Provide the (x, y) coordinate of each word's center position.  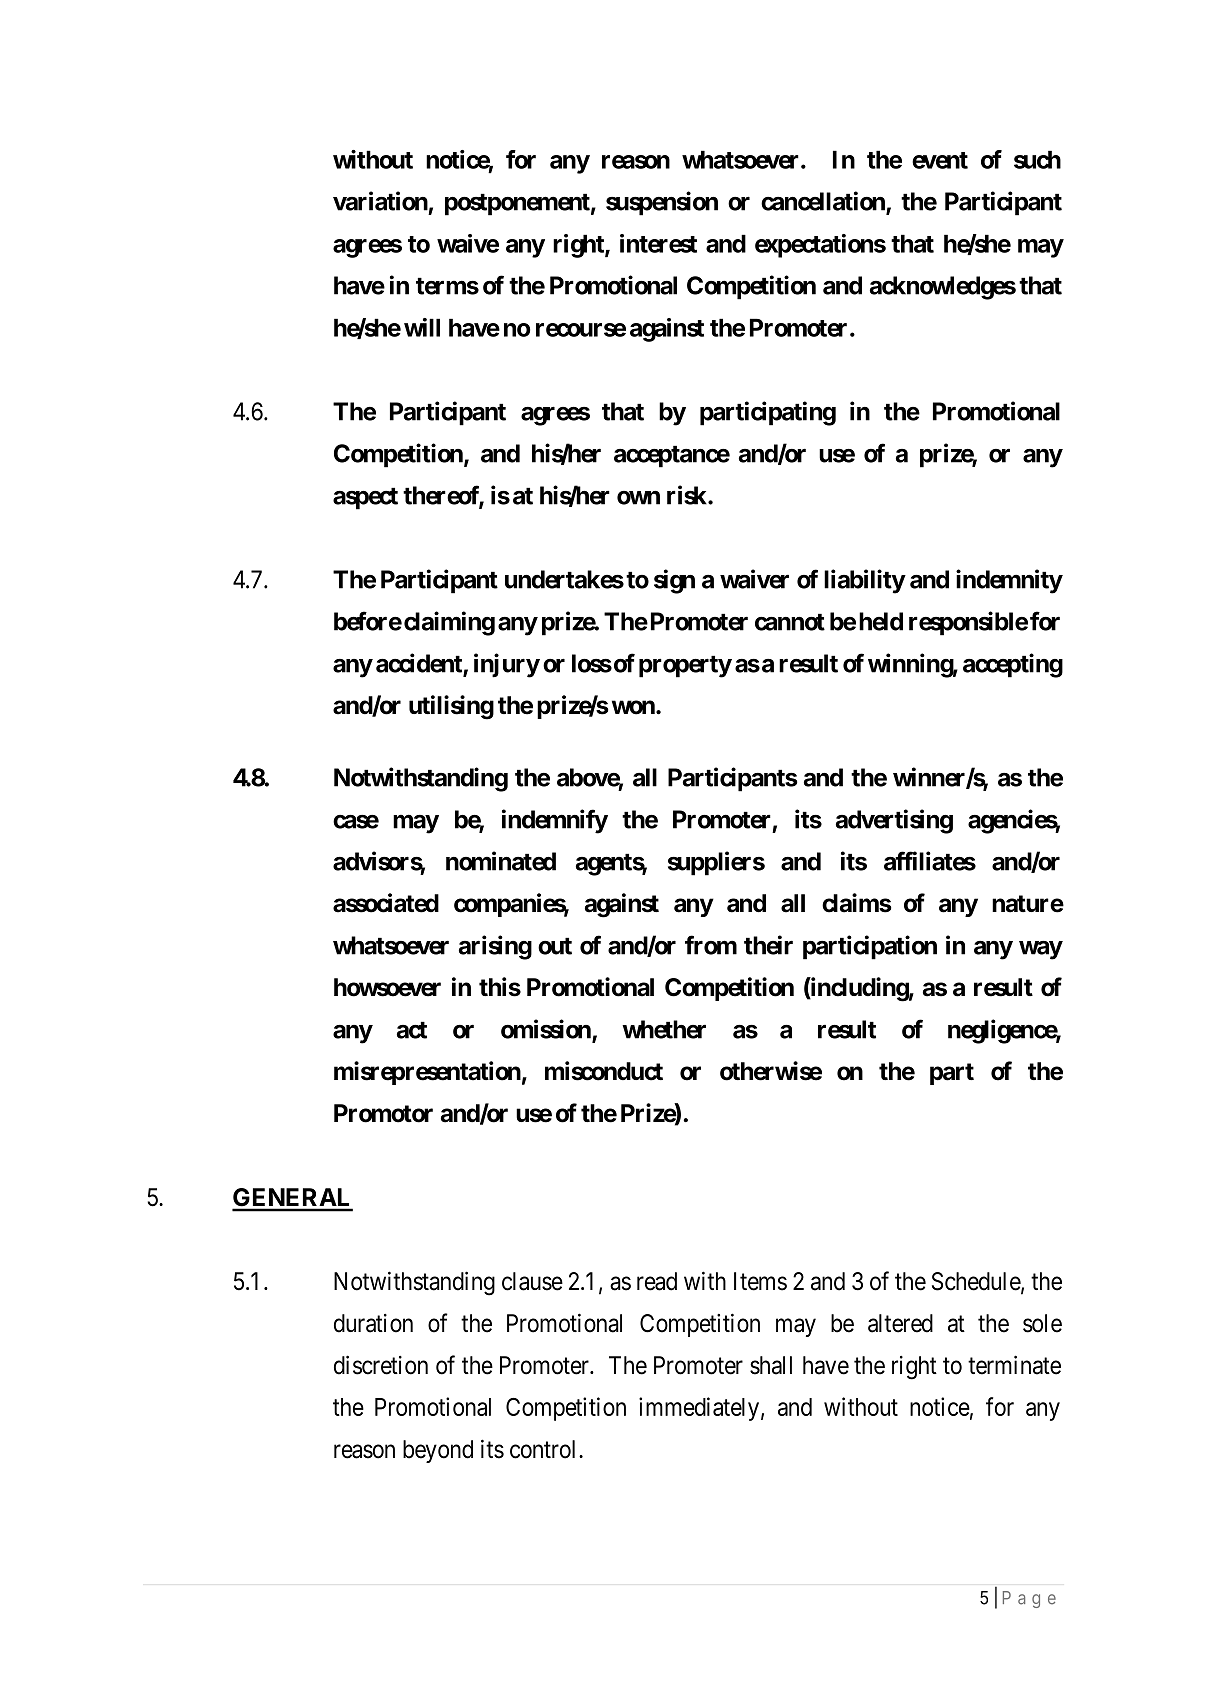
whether (664, 1029)
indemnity (1009, 581)
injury (507, 665)
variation (380, 201)
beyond (438, 1451)
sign (674, 581)
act (412, 1030)
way (1041, 950)
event (940, 160)
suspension (662, 203)
